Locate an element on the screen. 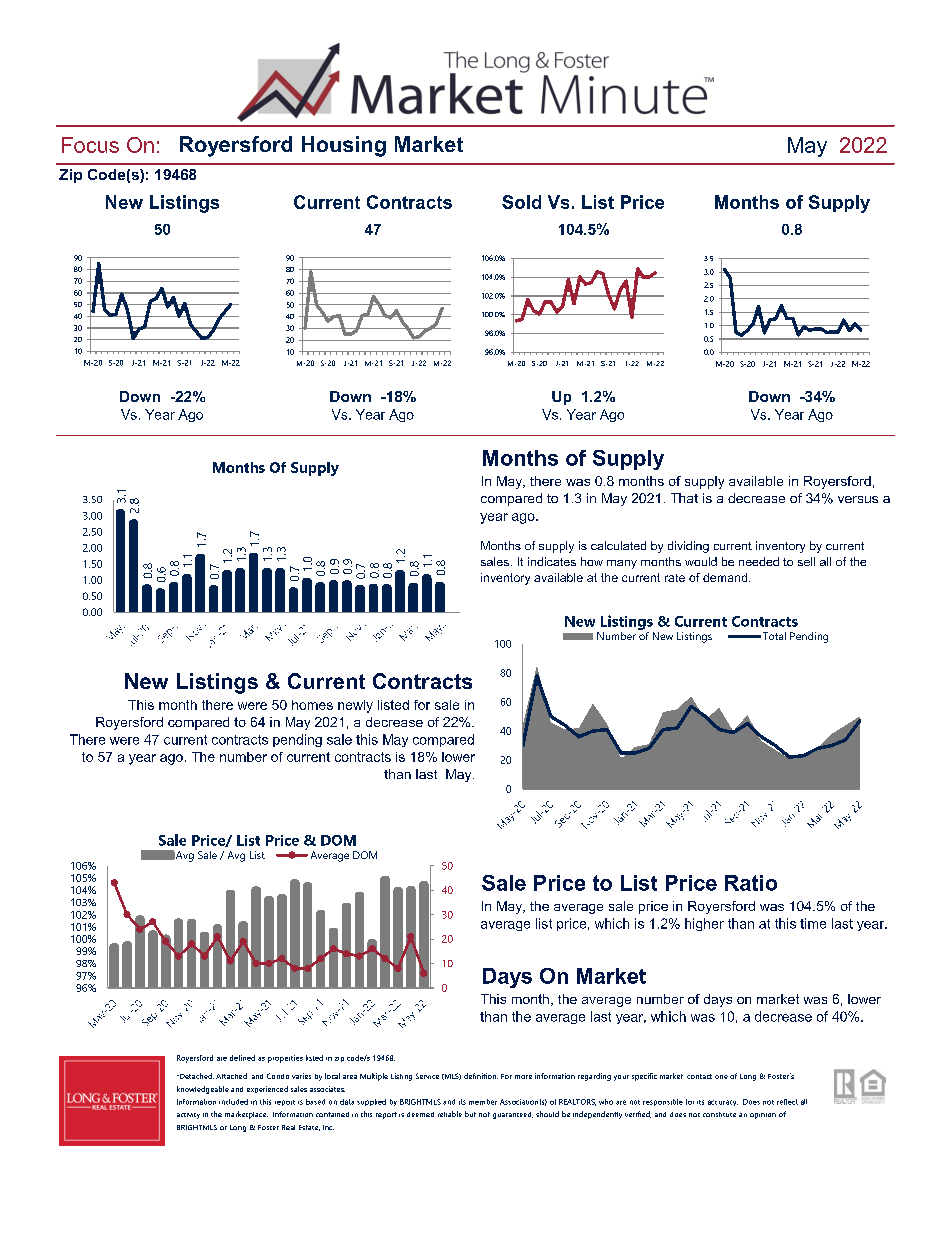 The image size is (952, 1233). time is located at coordinates (813, 923).
